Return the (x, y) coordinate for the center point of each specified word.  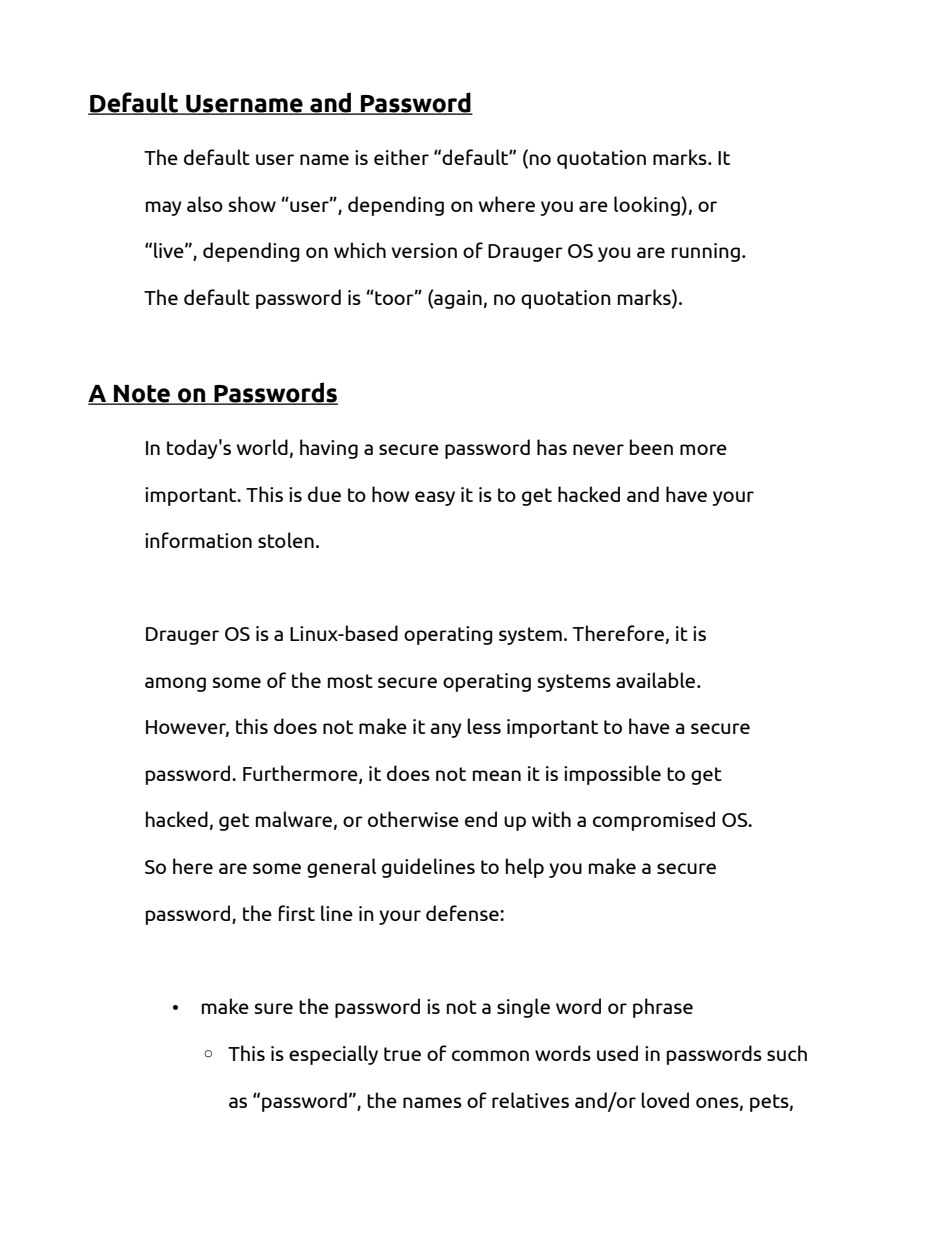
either (401, 157)
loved (665, 1100)
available (657, 680)
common (490, 1055)
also (205, 204)
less (484, 726)
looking (648, 206)
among (175, 684)
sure (274, 1008)
